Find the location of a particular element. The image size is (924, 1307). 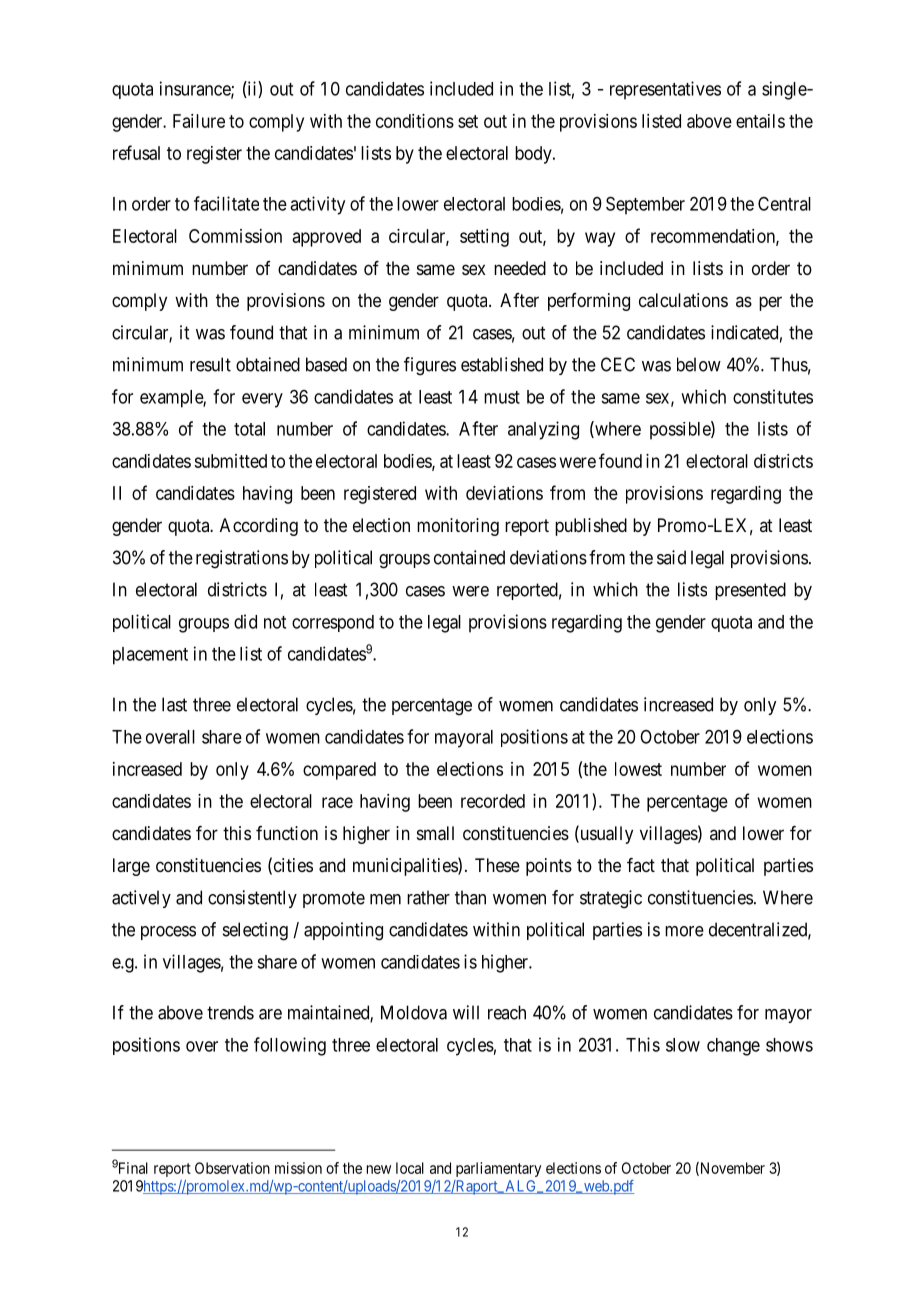

below is located at coordinates (699, 364).
